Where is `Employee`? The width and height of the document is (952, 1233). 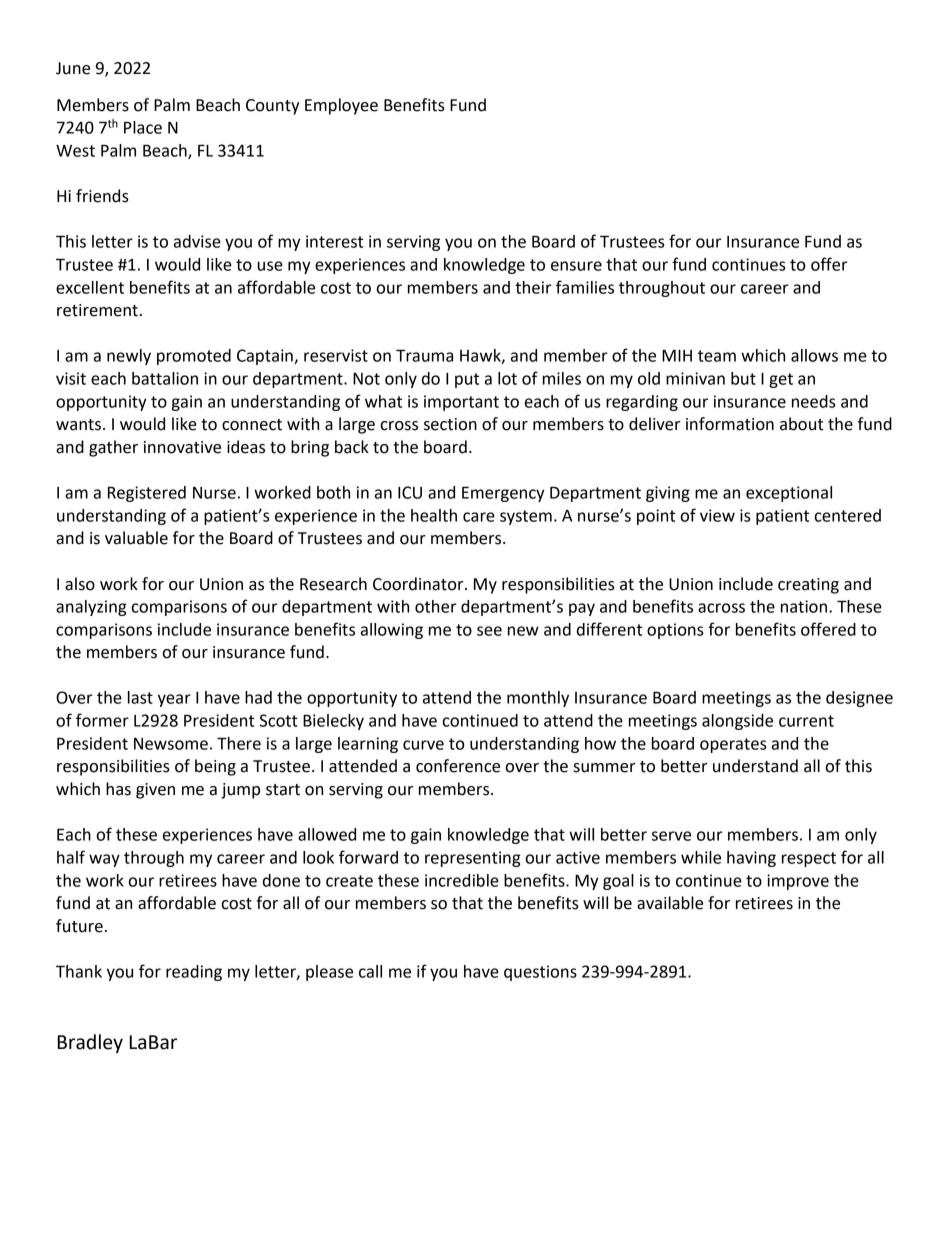
Employee is located at coordinates (341, 106).
